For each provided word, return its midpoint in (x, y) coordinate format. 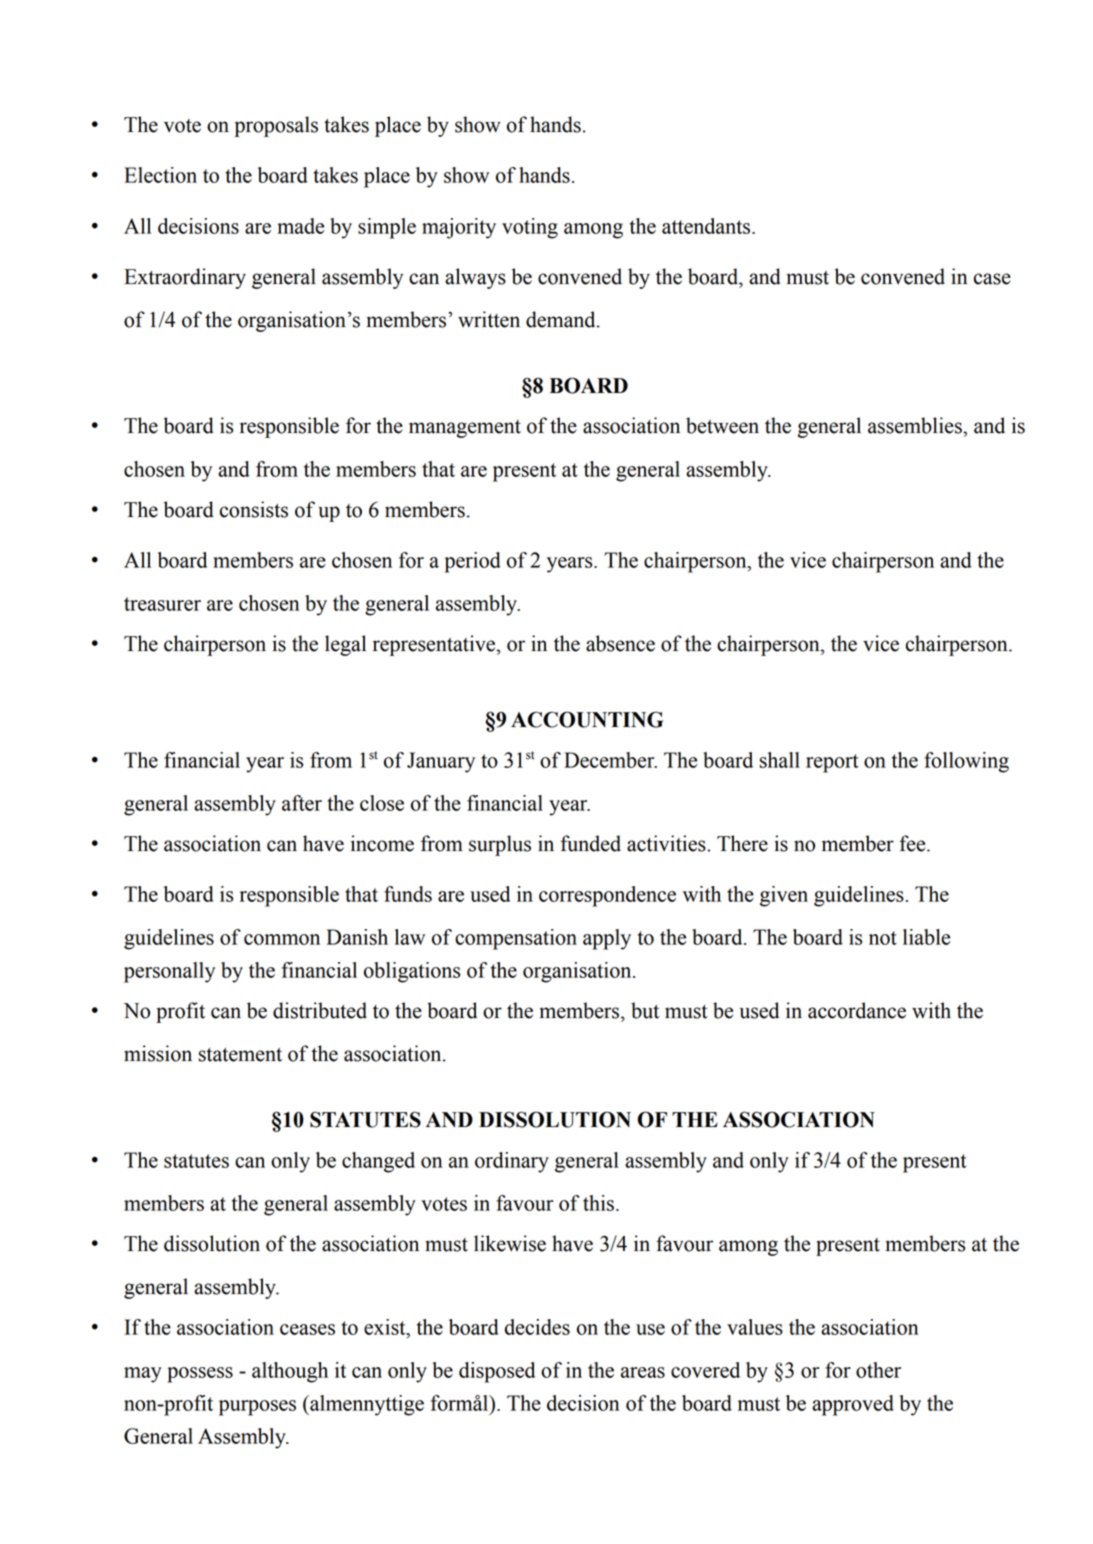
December (610, 760)
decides (537, 1327)
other (878, 1370)
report (832, 763)
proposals (276, 126)
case (992, 279)
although (290, 1372)
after (302, 803)
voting (530, 228)
